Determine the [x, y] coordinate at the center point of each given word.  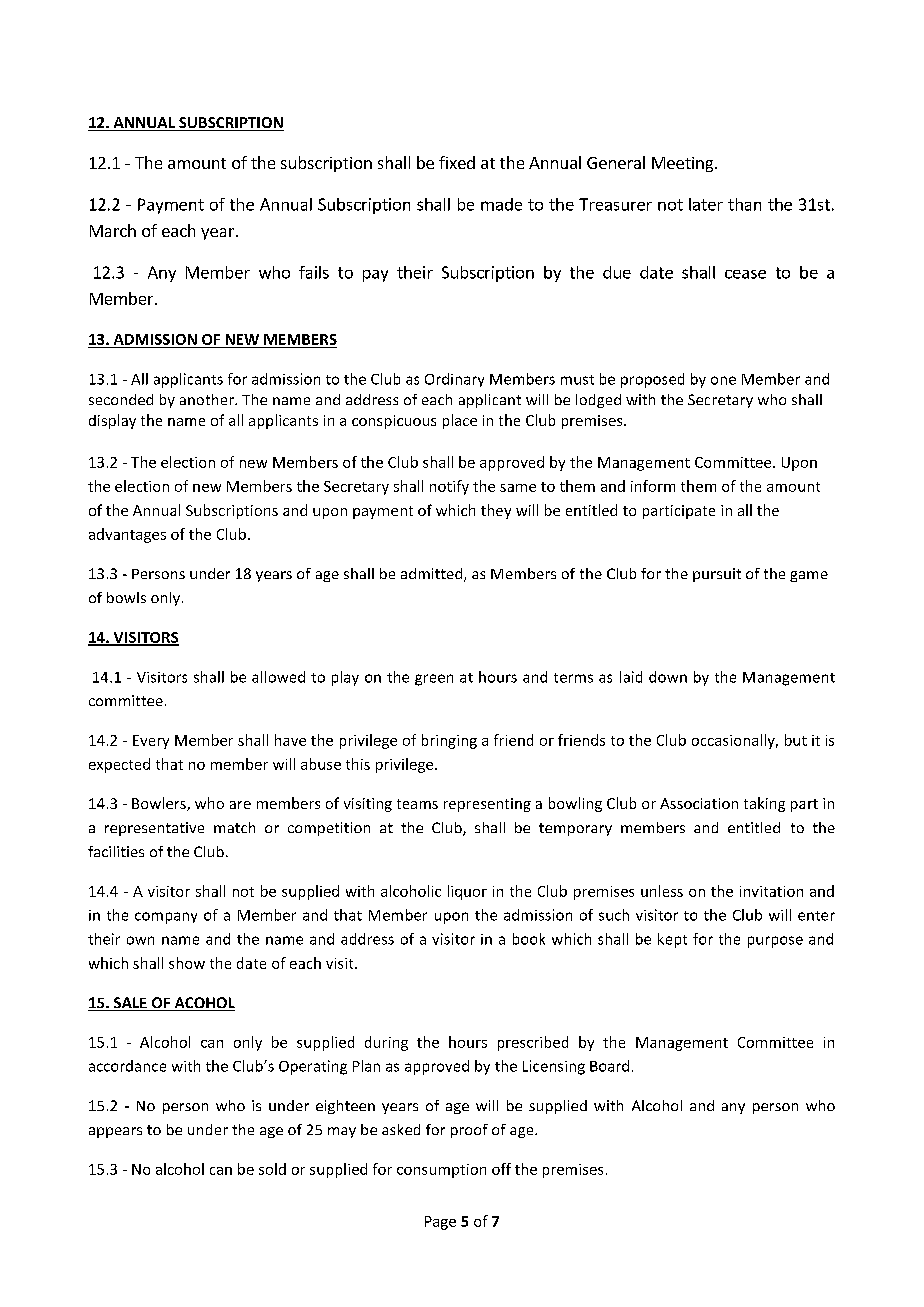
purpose [775, 942]
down [668, 677]
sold [272, 1169]
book [529, 939]
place [460, 421]
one [723, 380]
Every [151, 742]
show [187, 963]
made [501, 204]
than [744, 204]
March [113, 230]
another [208, 399]
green [434, 680]
